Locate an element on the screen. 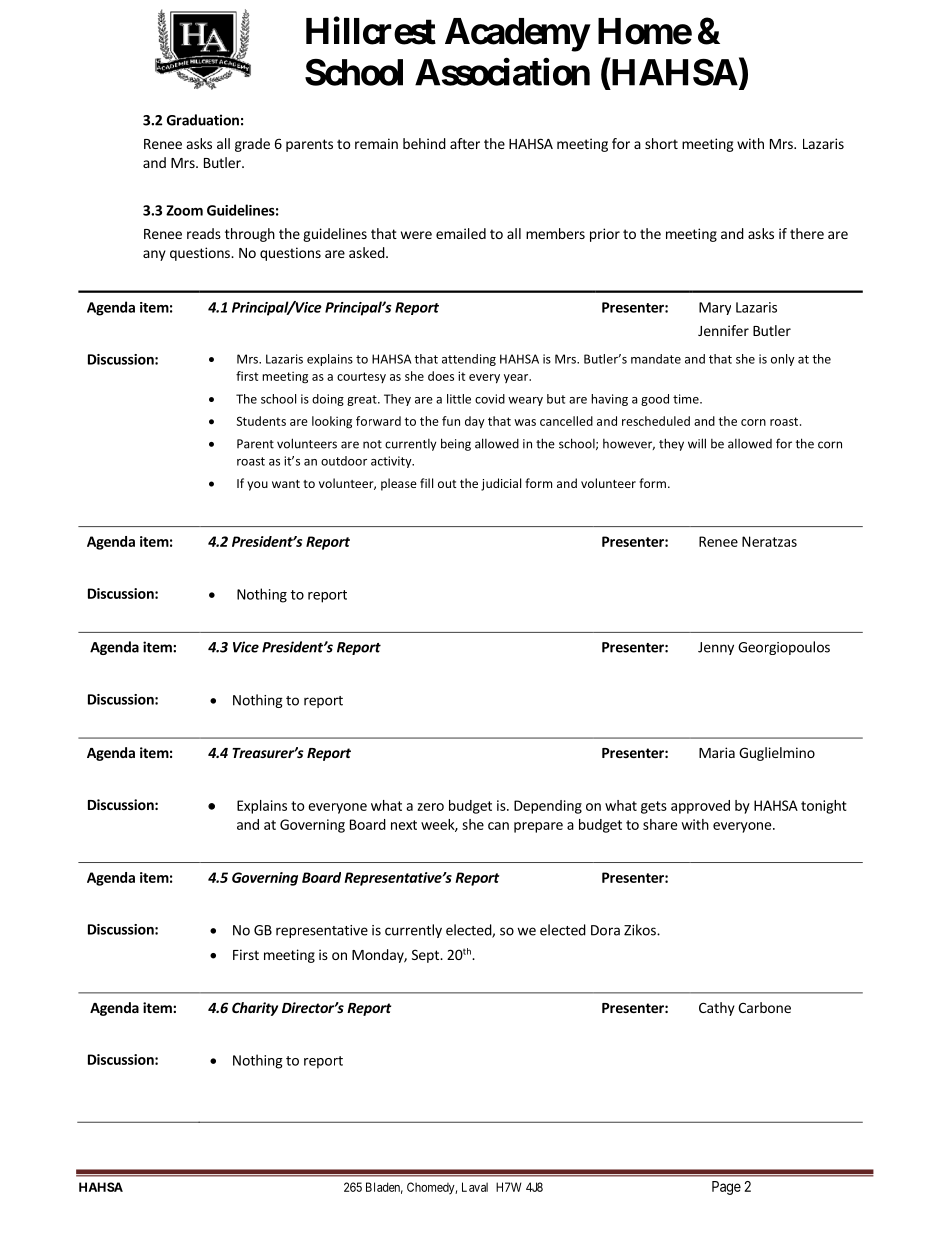 Image resolution: width=952 pixels, height=1233 pixels. judicial is located at coordinates (501, 484).
